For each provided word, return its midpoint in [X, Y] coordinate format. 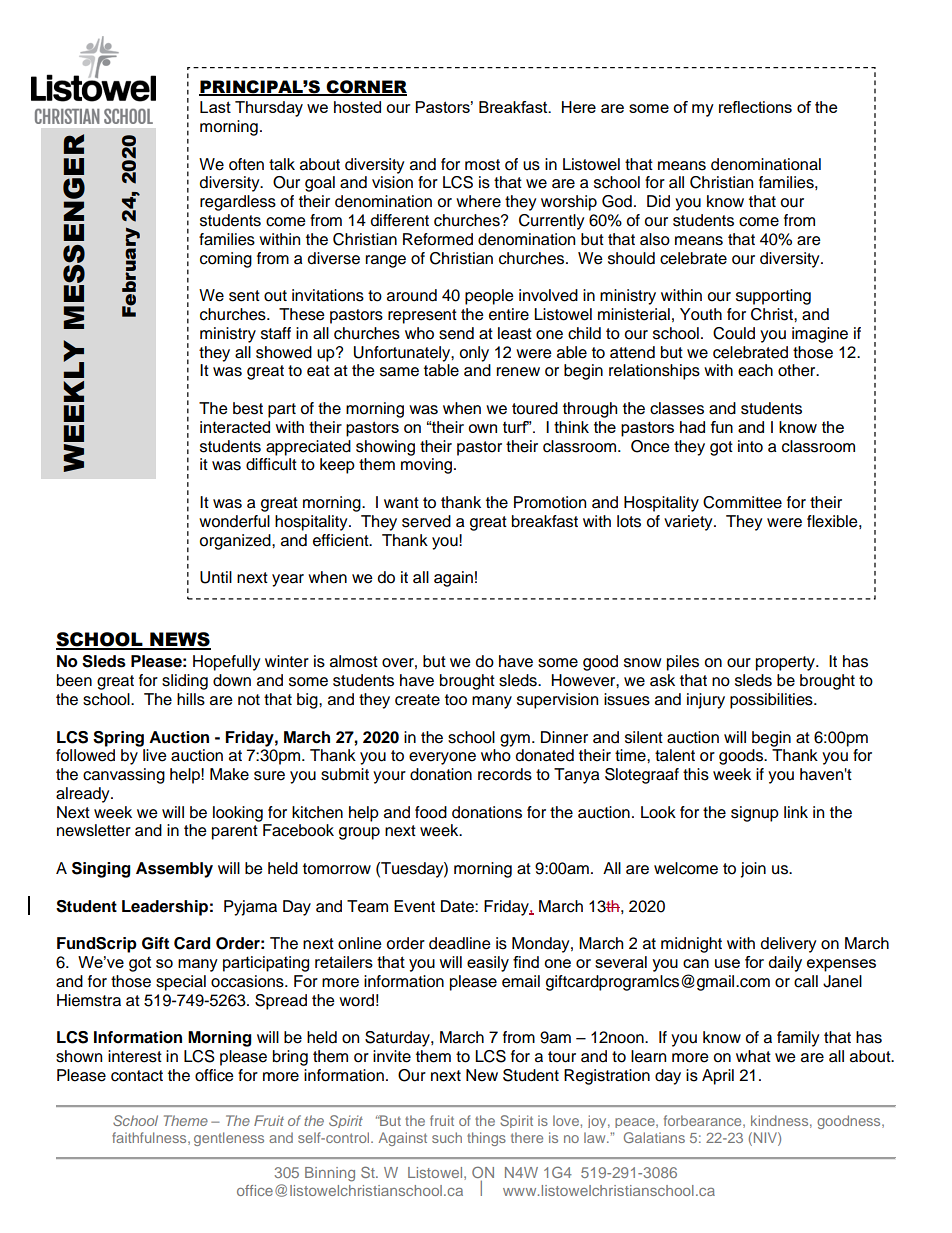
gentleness [229, 1139]
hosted [357, 107]
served [426, 521]
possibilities [772, 701]
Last [215, 107]
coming [226, 260]
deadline [460, 943]
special [181, 983]
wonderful [234, 521]
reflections [755, 107]
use [727, 963]
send [456, 333]
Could [734, 333]
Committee [742, 502]
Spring [118, 739]
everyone [442, 758]
